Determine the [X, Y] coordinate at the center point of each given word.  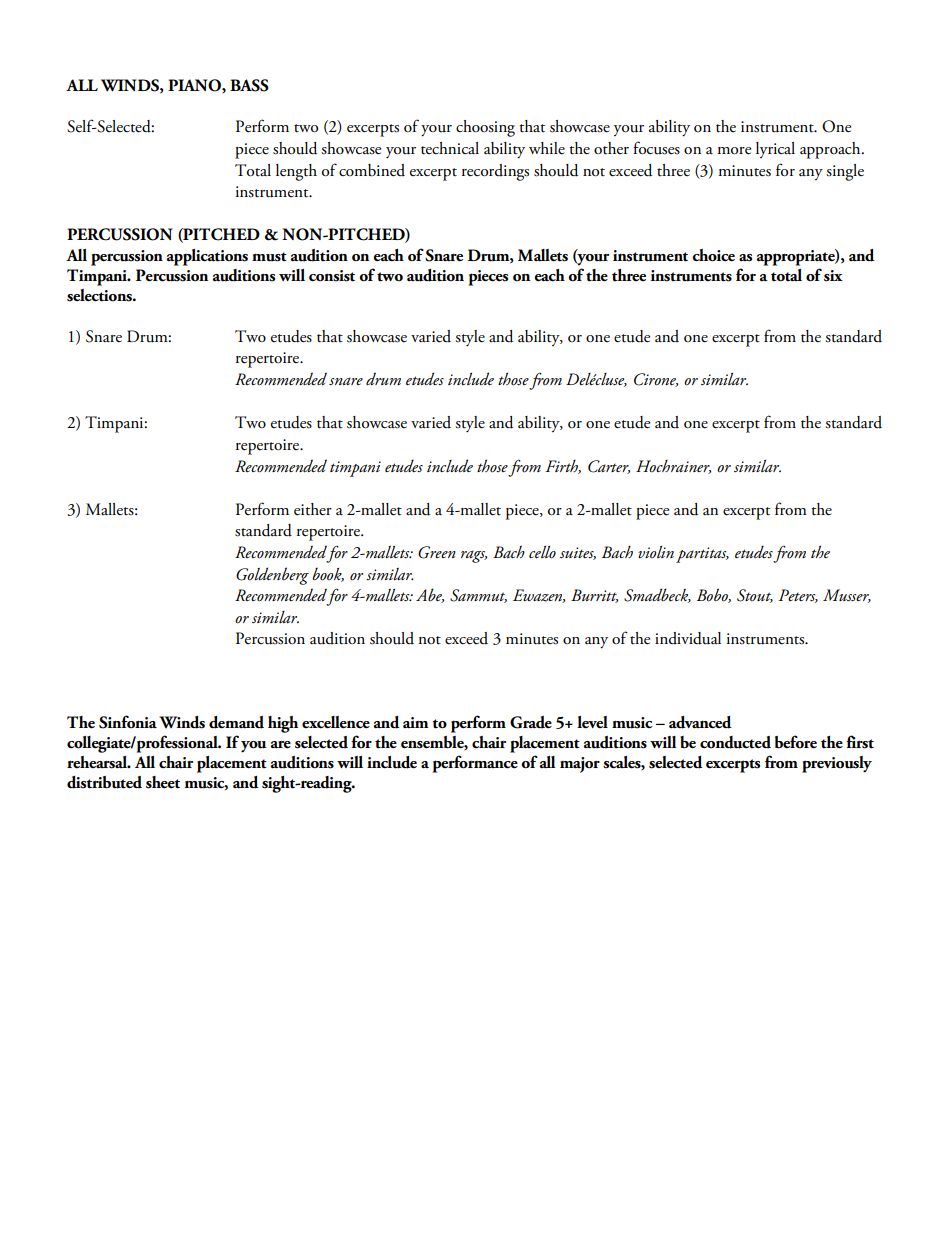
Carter [609, 467]
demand [236, 722]
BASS [249, 85]
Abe [430, 595]
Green [437, 552]
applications [207, 257]
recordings [495, 172]
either [313, 509]
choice [713, 255]
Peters [798, 596]
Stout [755, 596]
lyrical [775, 150]
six [833, 276]
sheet [163, 782]
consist [332, 276]
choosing [485, 128]
